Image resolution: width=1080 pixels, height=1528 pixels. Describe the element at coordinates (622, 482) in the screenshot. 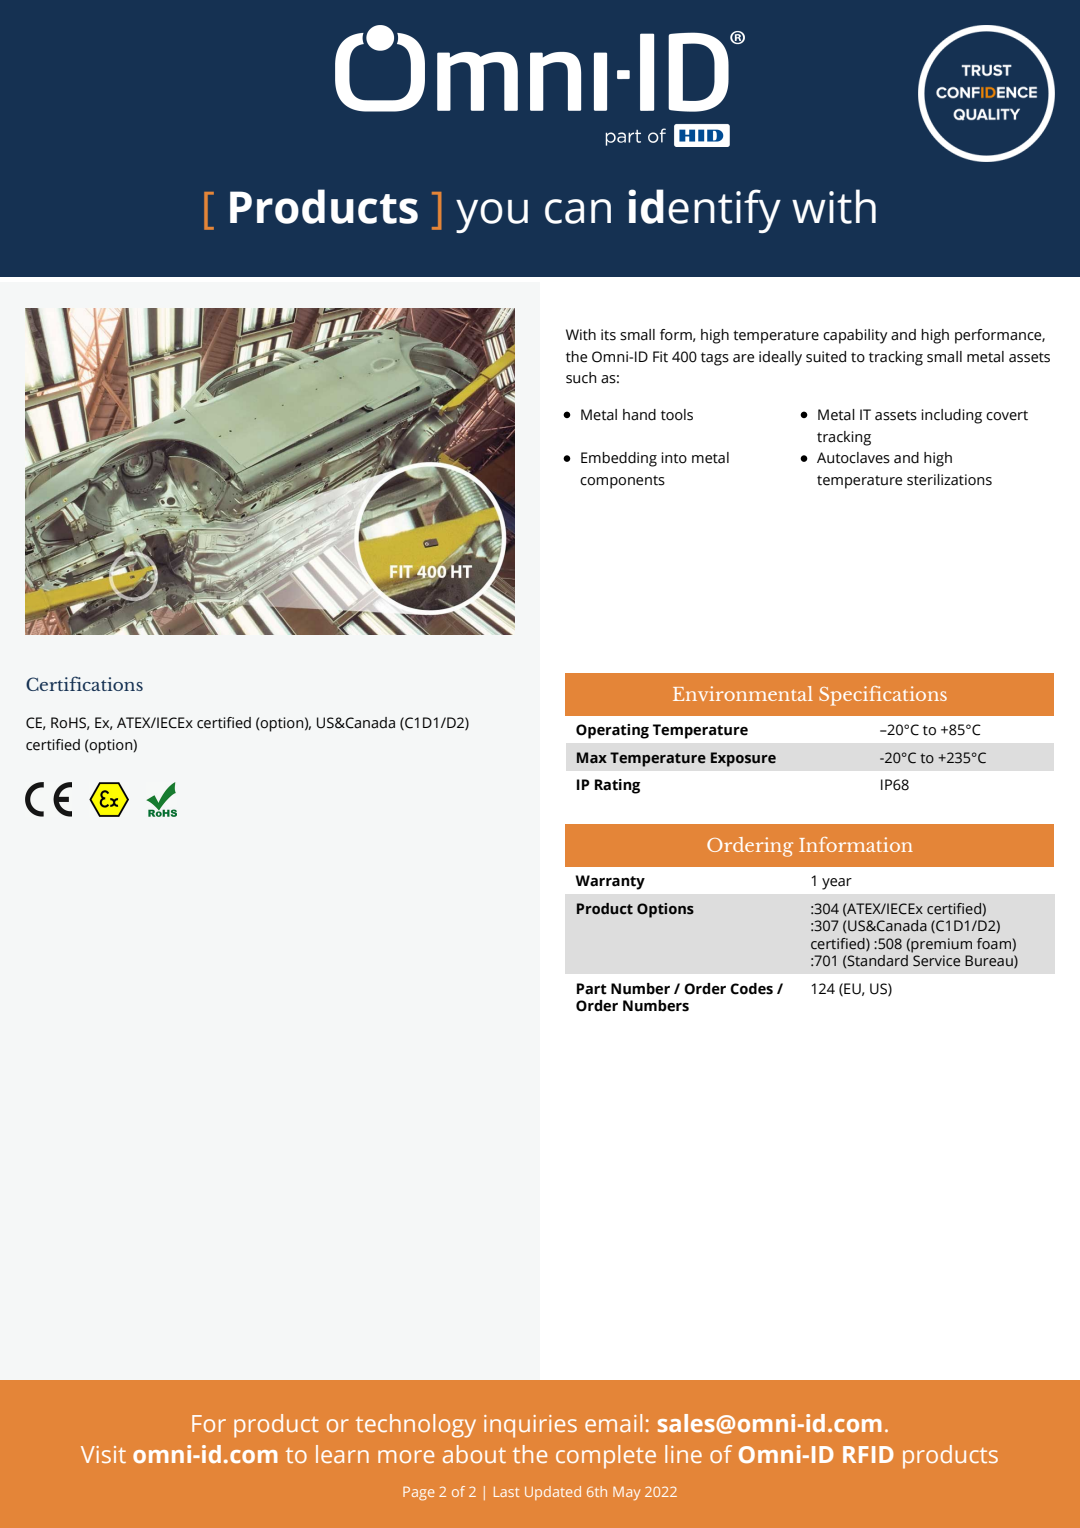

I see `components` at that location.
